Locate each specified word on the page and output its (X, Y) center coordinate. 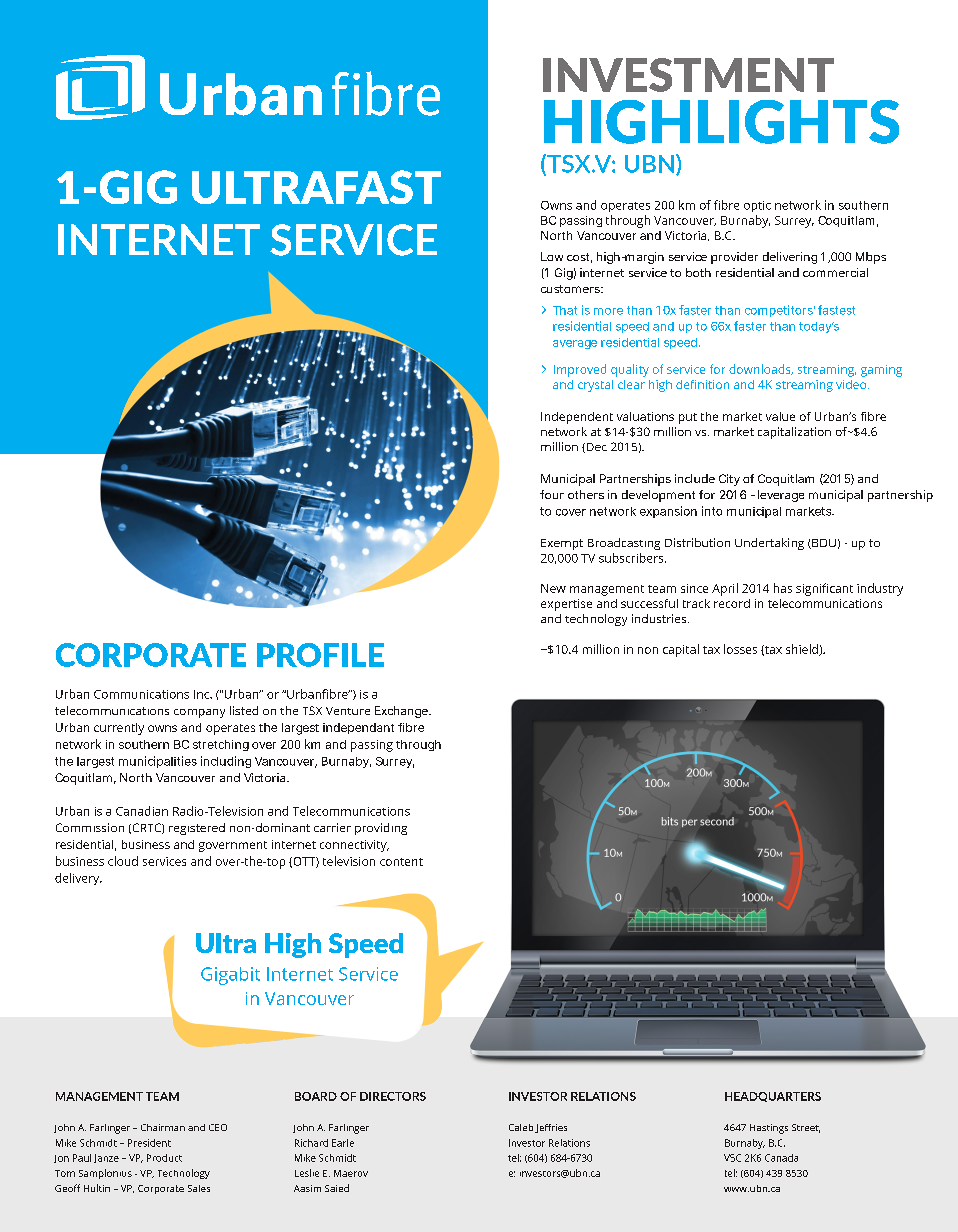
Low (552, 256)
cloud (123, 861)
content (401, 862)
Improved (580, 370)
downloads (761, 369)
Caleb (521, 1127)
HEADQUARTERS (773, 1097)
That (565, 310)
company (199, 713)
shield (803, 650)
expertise (566, 605)
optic (757, 206)
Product (164, 1158)
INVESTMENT (688, 75)
